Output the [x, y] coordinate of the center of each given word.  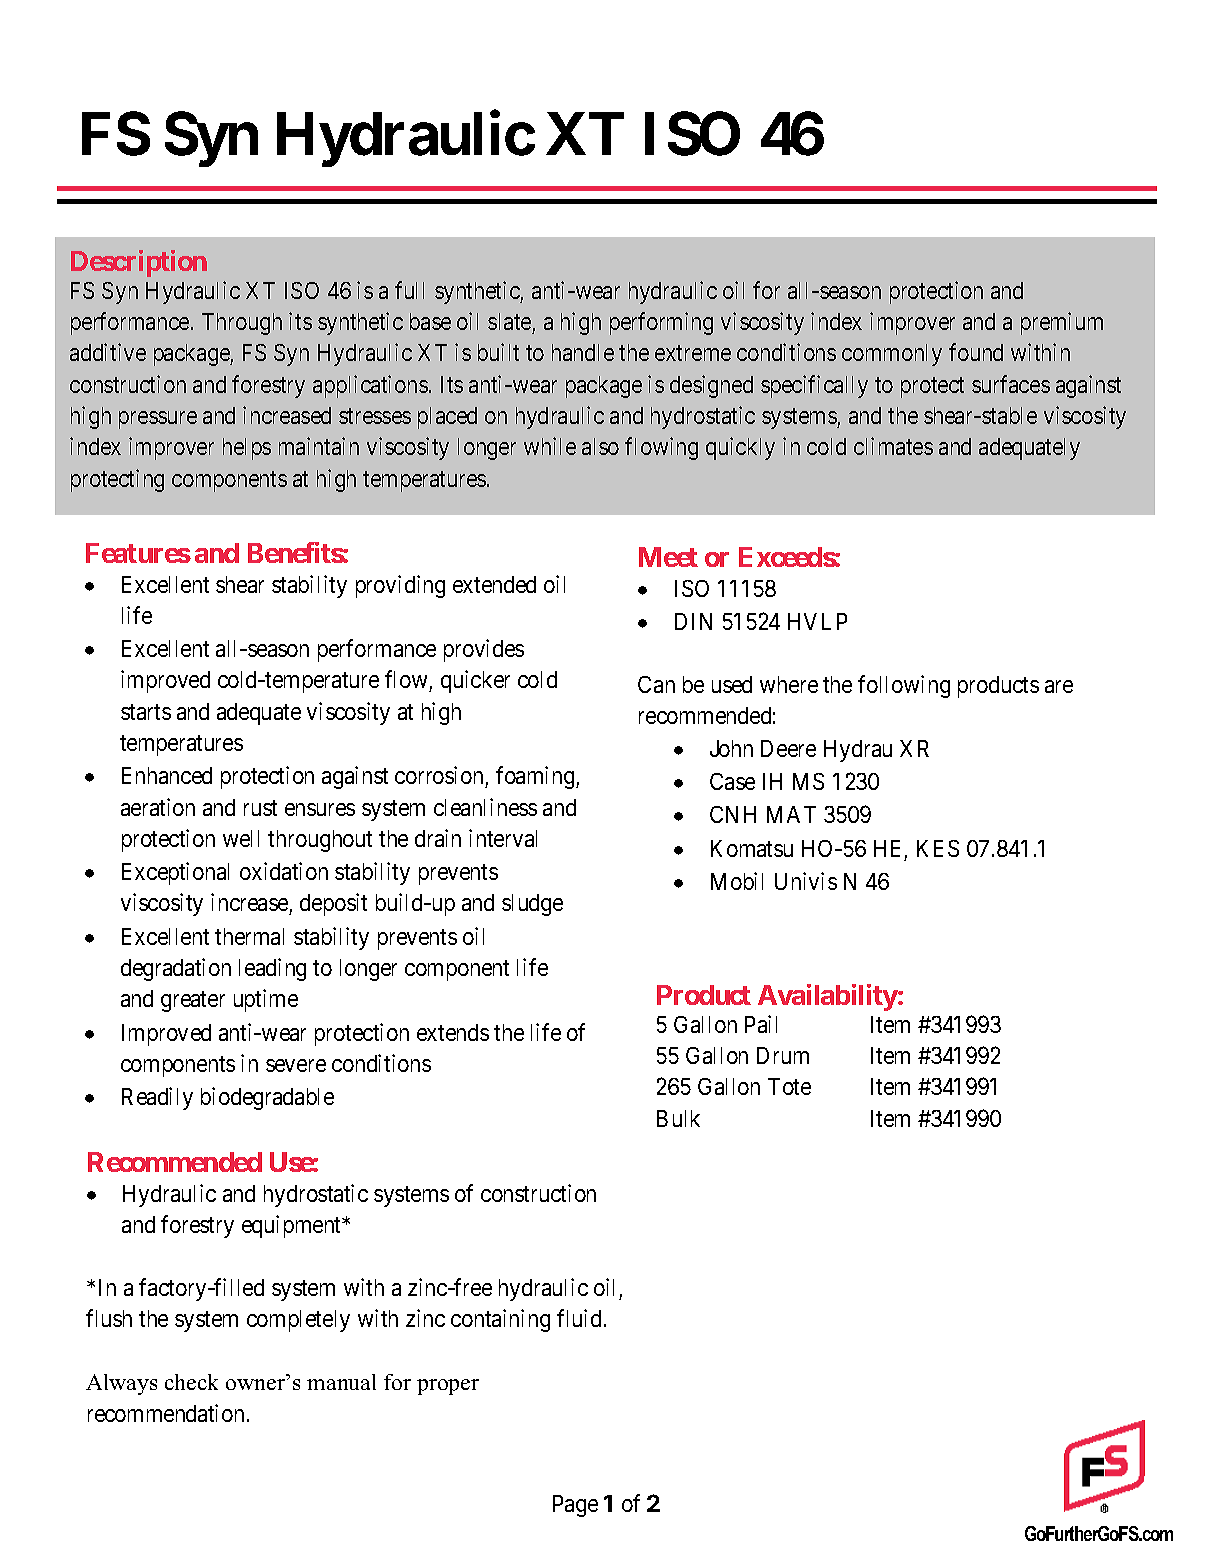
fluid [579, 1318]
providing [400, 586]
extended [494, 584]
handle [583, 352]
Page [575, 1506]
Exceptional [175, 873]
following [904, 686]
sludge [532, 905]
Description [139, 263]
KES [938, 848]
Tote [789, 1086]
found [976, 352]
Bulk [678, 1118]
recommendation [166, 1413]
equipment [293, 1226]
